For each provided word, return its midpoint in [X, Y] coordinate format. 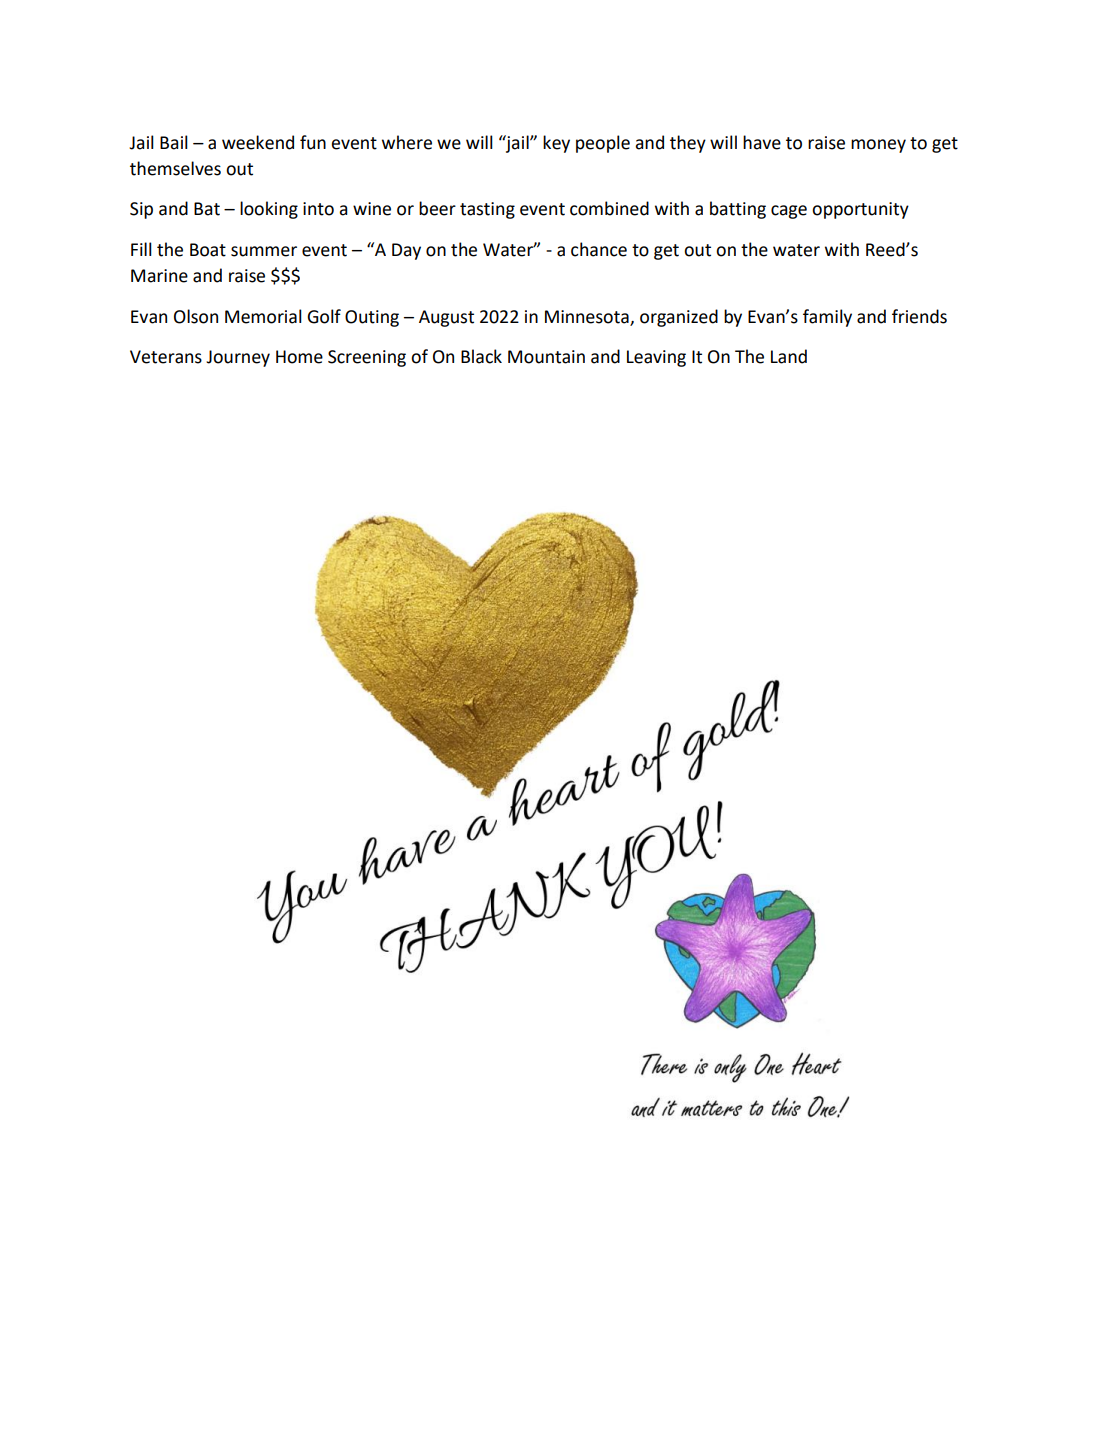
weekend [258, 142]
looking [269, 210]
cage [789, 212]
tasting [487, 210]
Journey [238, 358]
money [878, 146]
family [827, 318]
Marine [159, 276]
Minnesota [588, 317]
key [556, 144]
